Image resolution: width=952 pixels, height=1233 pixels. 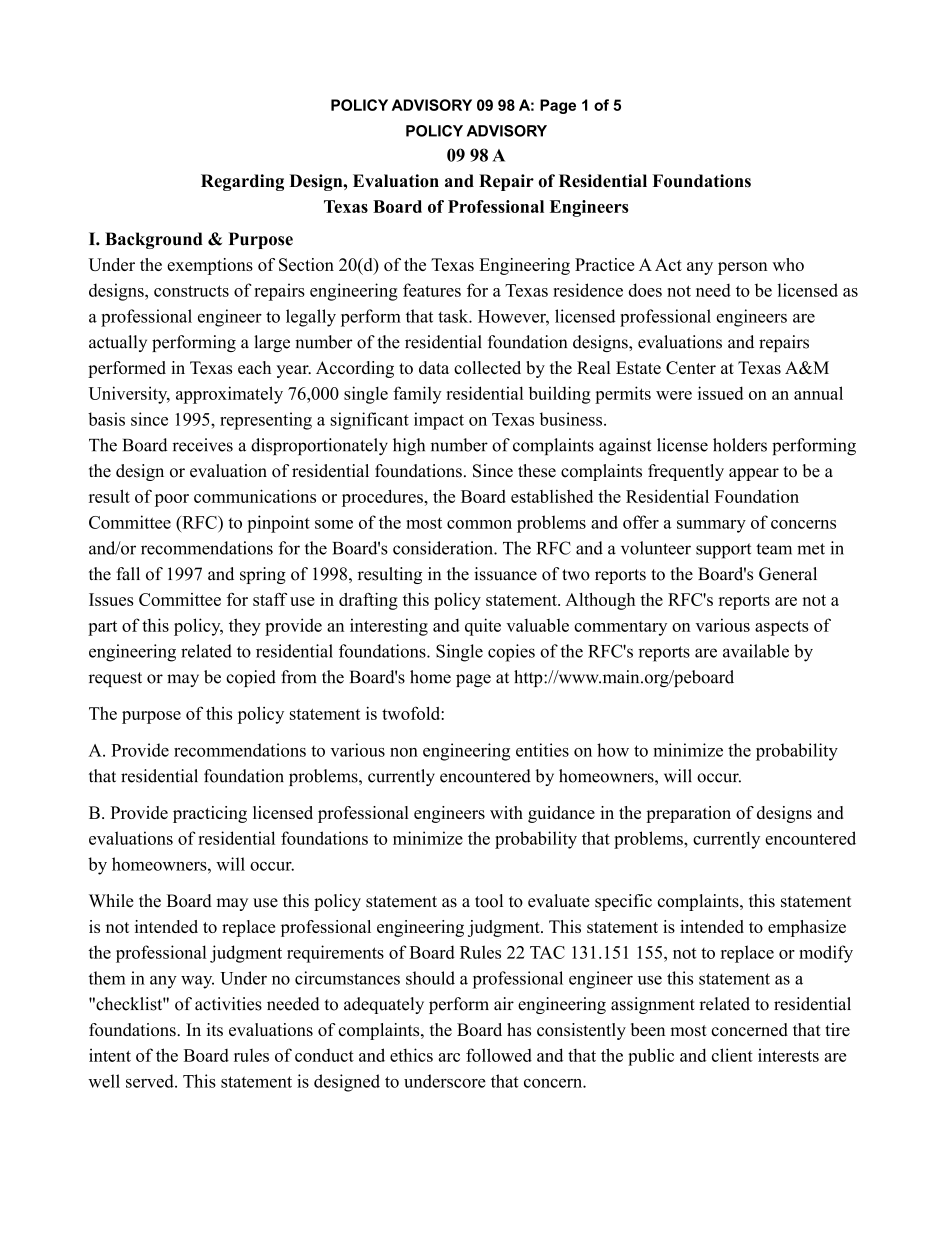 What do you see at coordinates (439, 421) in the screenshot?
I see `impact` at bounding box center [439, 421].
